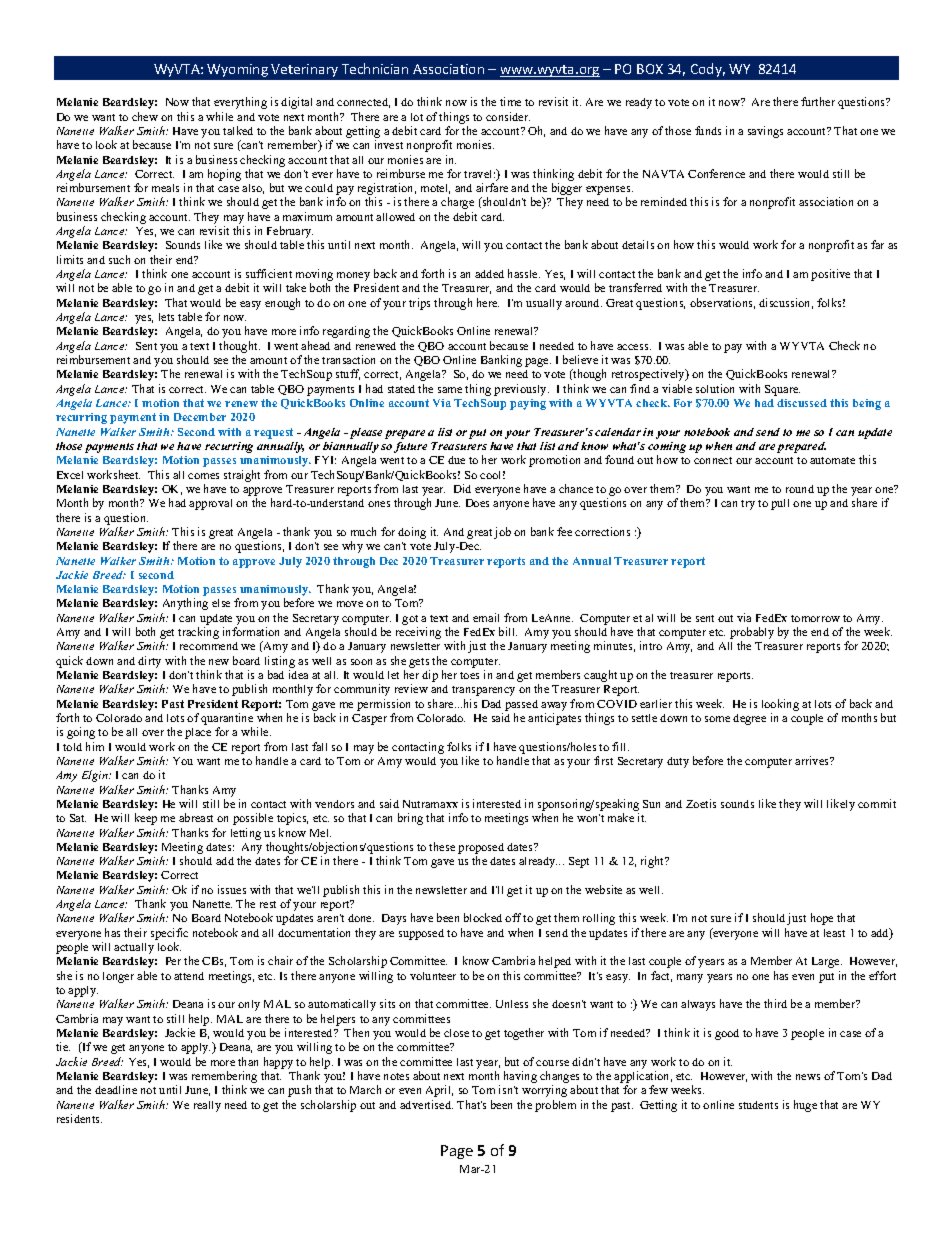 The height and width of the document is (1233, 952). What do you see at coordinates (200, 417) in the document?
I see `December` at bounding box center [200, 417].
